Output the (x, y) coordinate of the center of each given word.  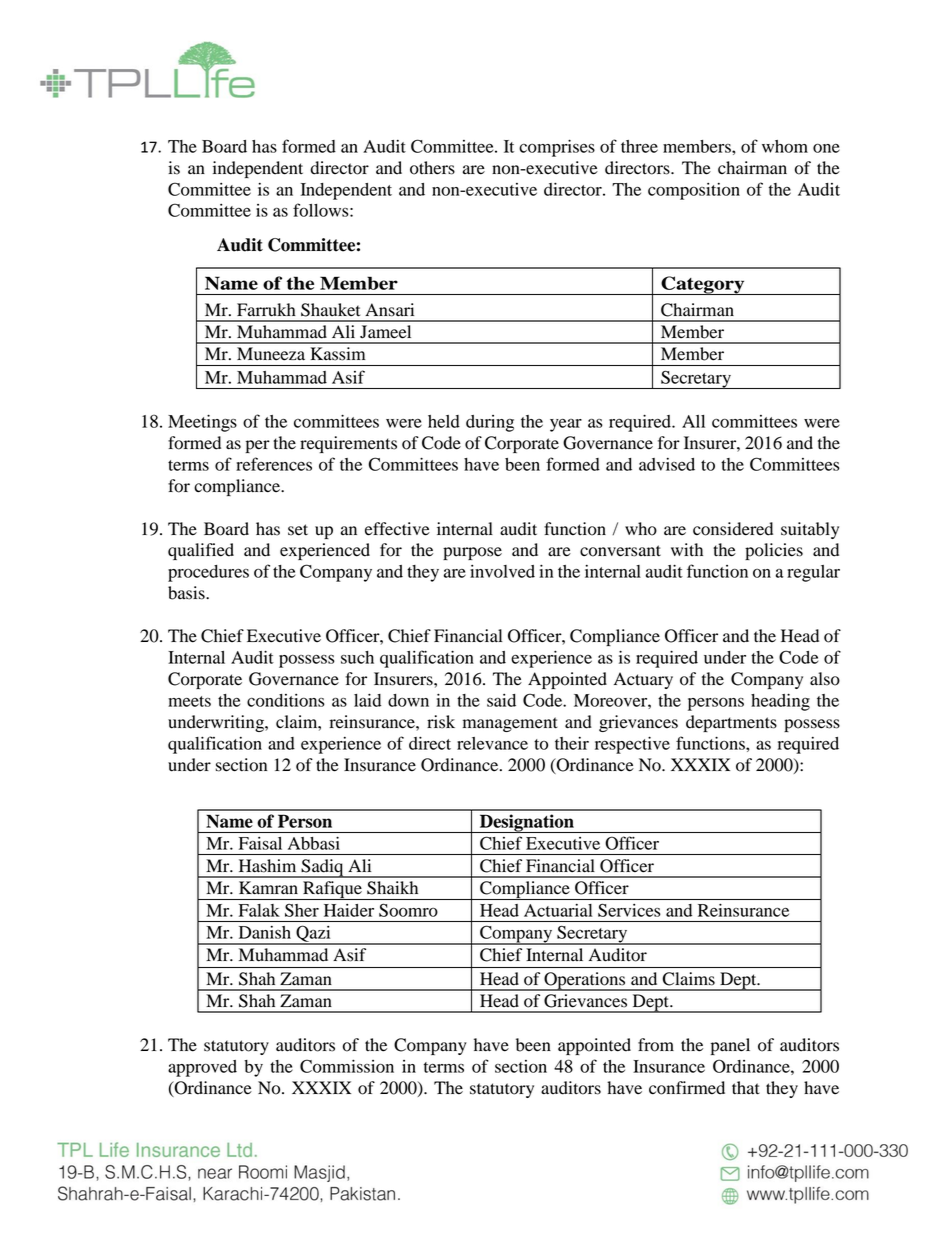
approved (202, 1068)
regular (813, 573)
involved (502, 571)
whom (785, 146)
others (432, 168)
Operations (585, 981)
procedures (208, 573)
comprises (557, 148)
